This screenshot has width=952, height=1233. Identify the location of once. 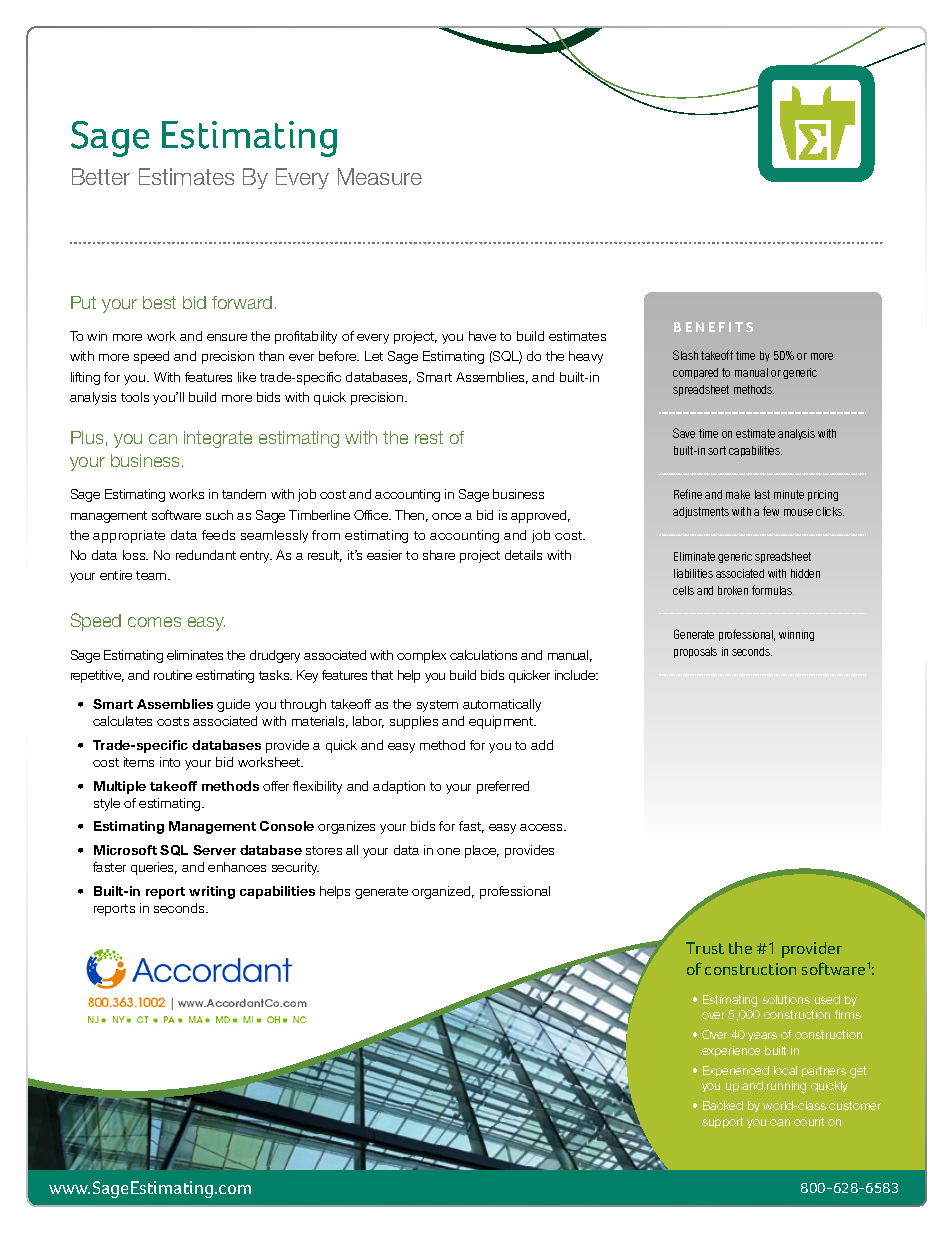
(446, 516).
